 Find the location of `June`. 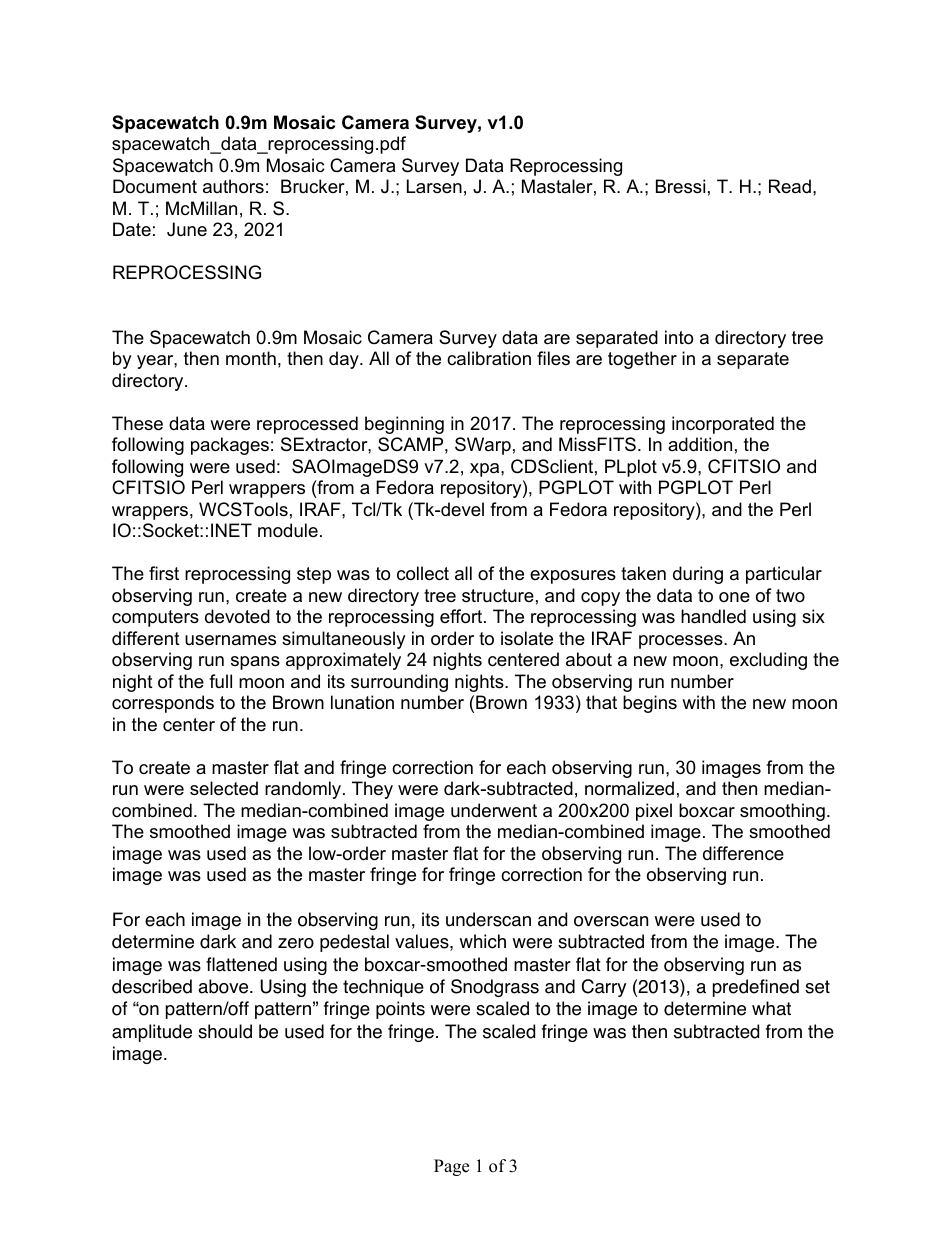

June is located at coordinates (187, 229).
